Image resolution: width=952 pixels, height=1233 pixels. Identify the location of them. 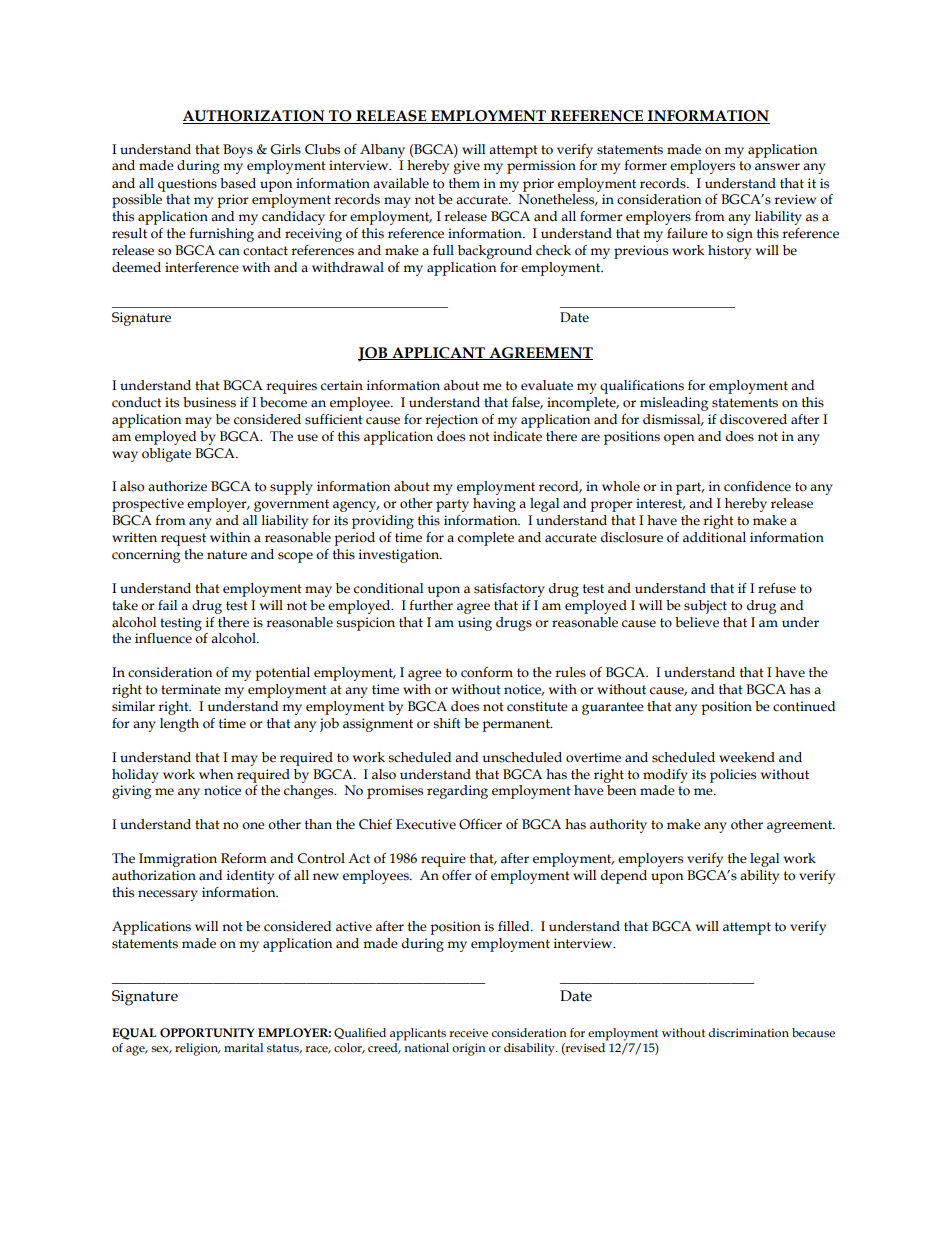
(464, 183).
